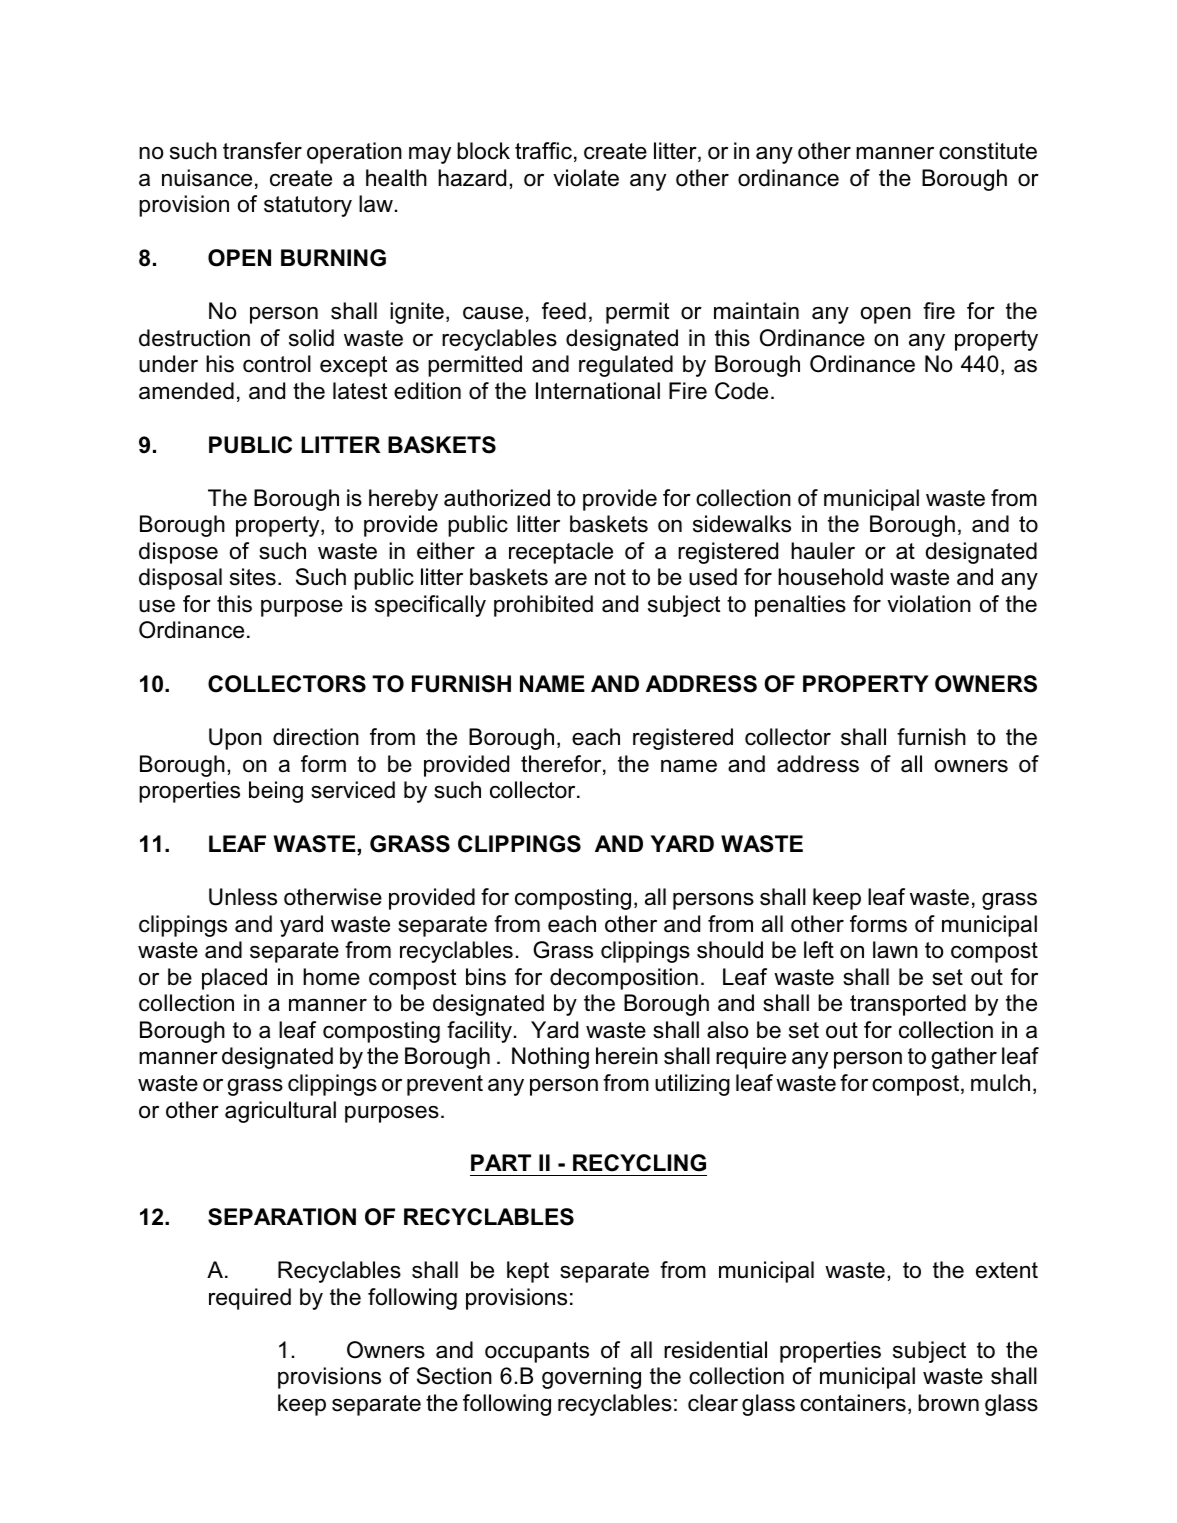 The image size is (1177, 1523). I want to click on agricultural, so click(280, 1112).
